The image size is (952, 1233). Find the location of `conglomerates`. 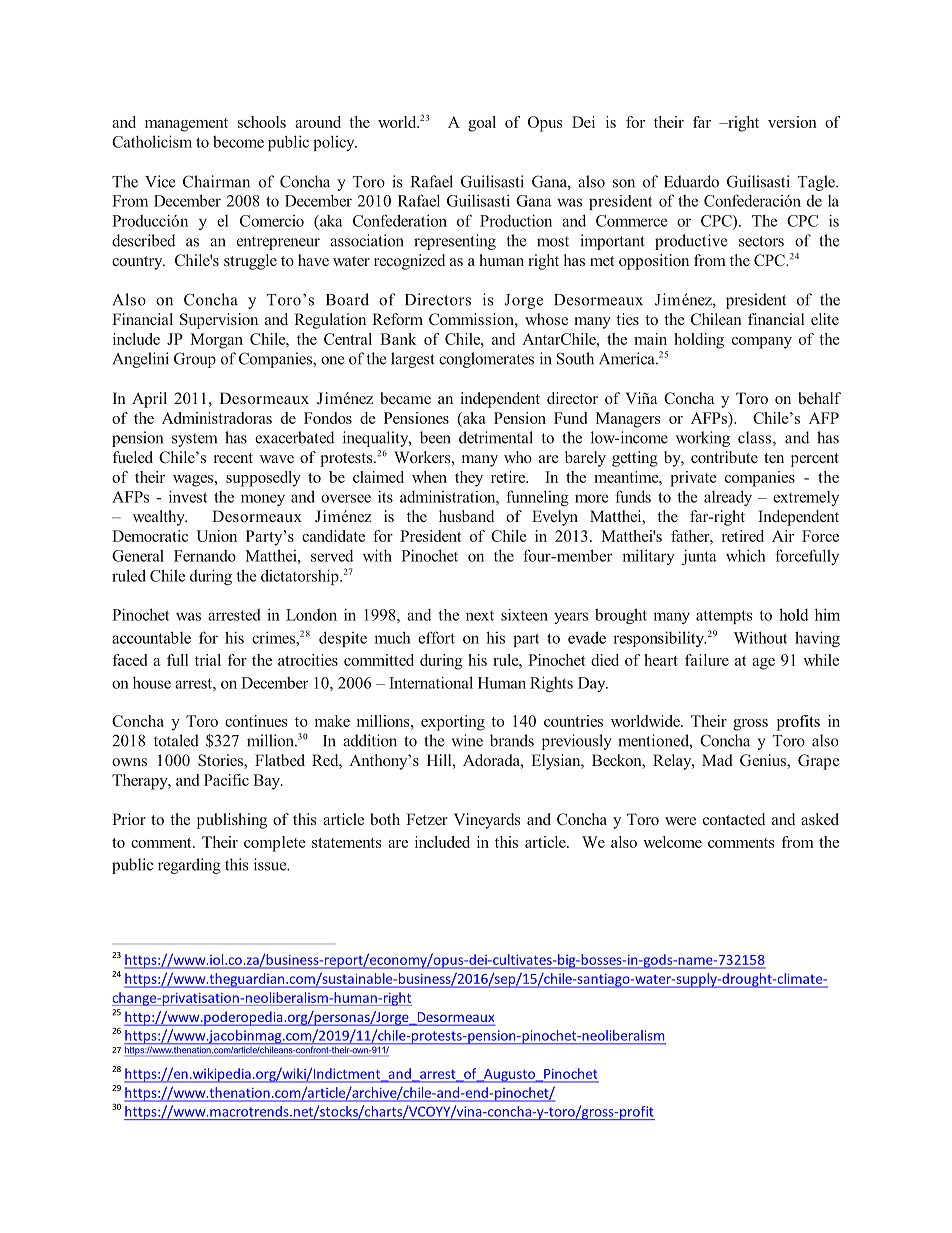

conglomerates is located at coordinates (486, 360).
